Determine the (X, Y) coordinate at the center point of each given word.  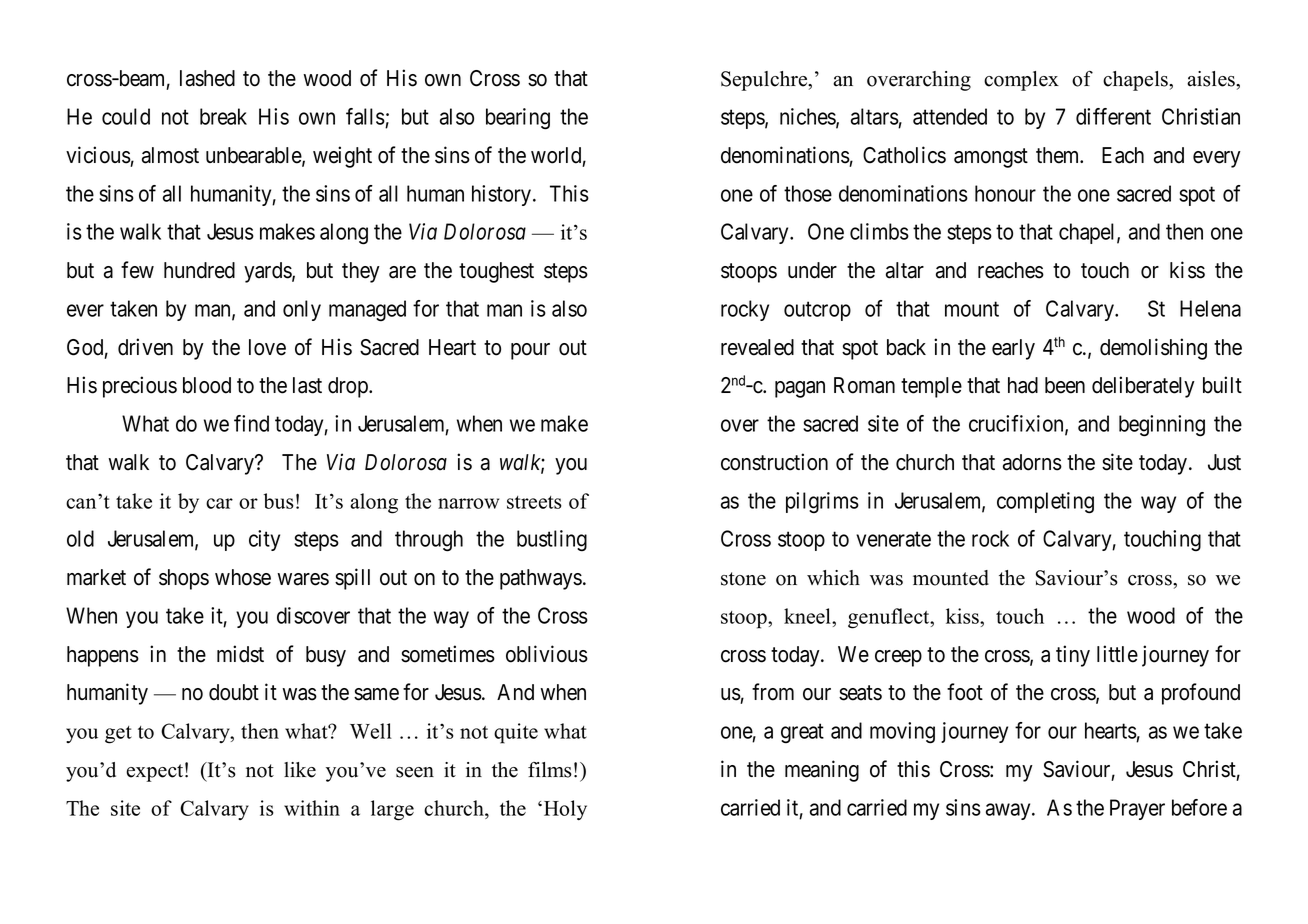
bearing (518, 119)
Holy (565, 810)
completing (1045, 503)
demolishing (1153, 349)
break (223, 116)
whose (243, 577)
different (1113, 116)
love (267, 347)
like (300, 770)
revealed (757, 347)
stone (743, 579)
